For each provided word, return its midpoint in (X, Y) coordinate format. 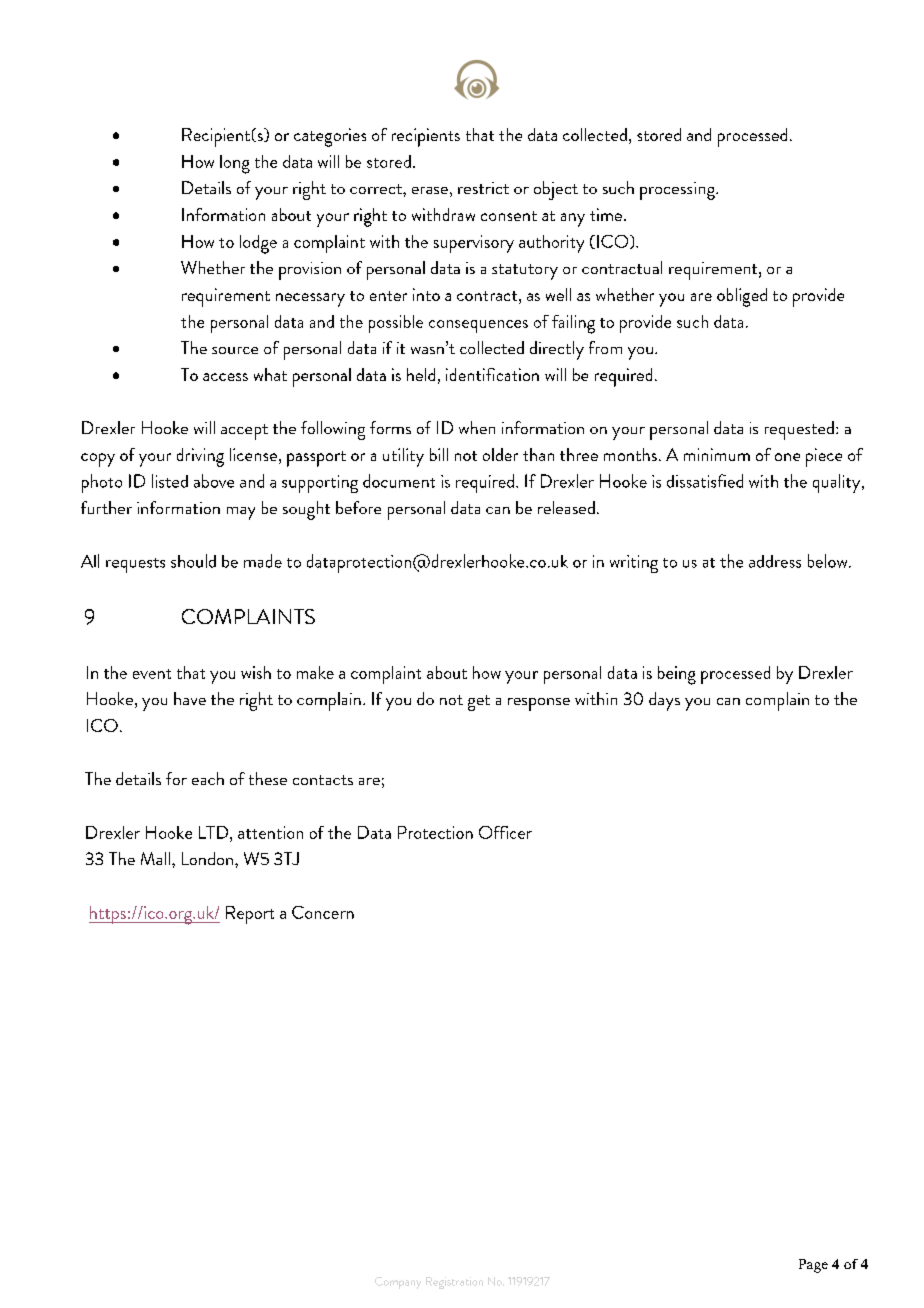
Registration (454, 1283)
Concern (323, 912)
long (235, 164)
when (477, 427)
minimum (717, 454)
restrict (483, 188)
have (190, 698)
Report (250, 915)
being (677, 675)
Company (398, 1283)
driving (200, 457)
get (479, 703)
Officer (505, 832)
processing (678, 191)
